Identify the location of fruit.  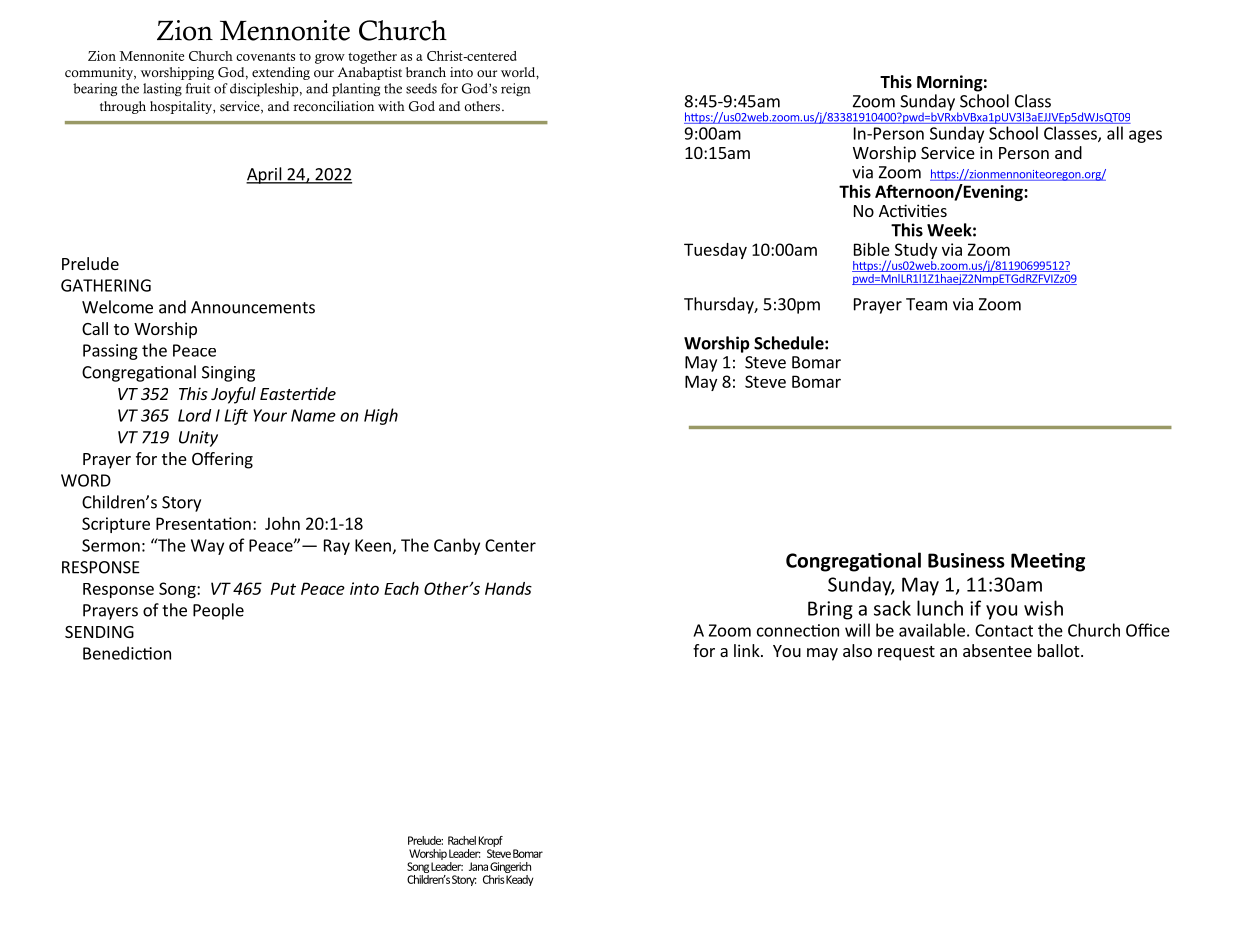
(198, 88).
